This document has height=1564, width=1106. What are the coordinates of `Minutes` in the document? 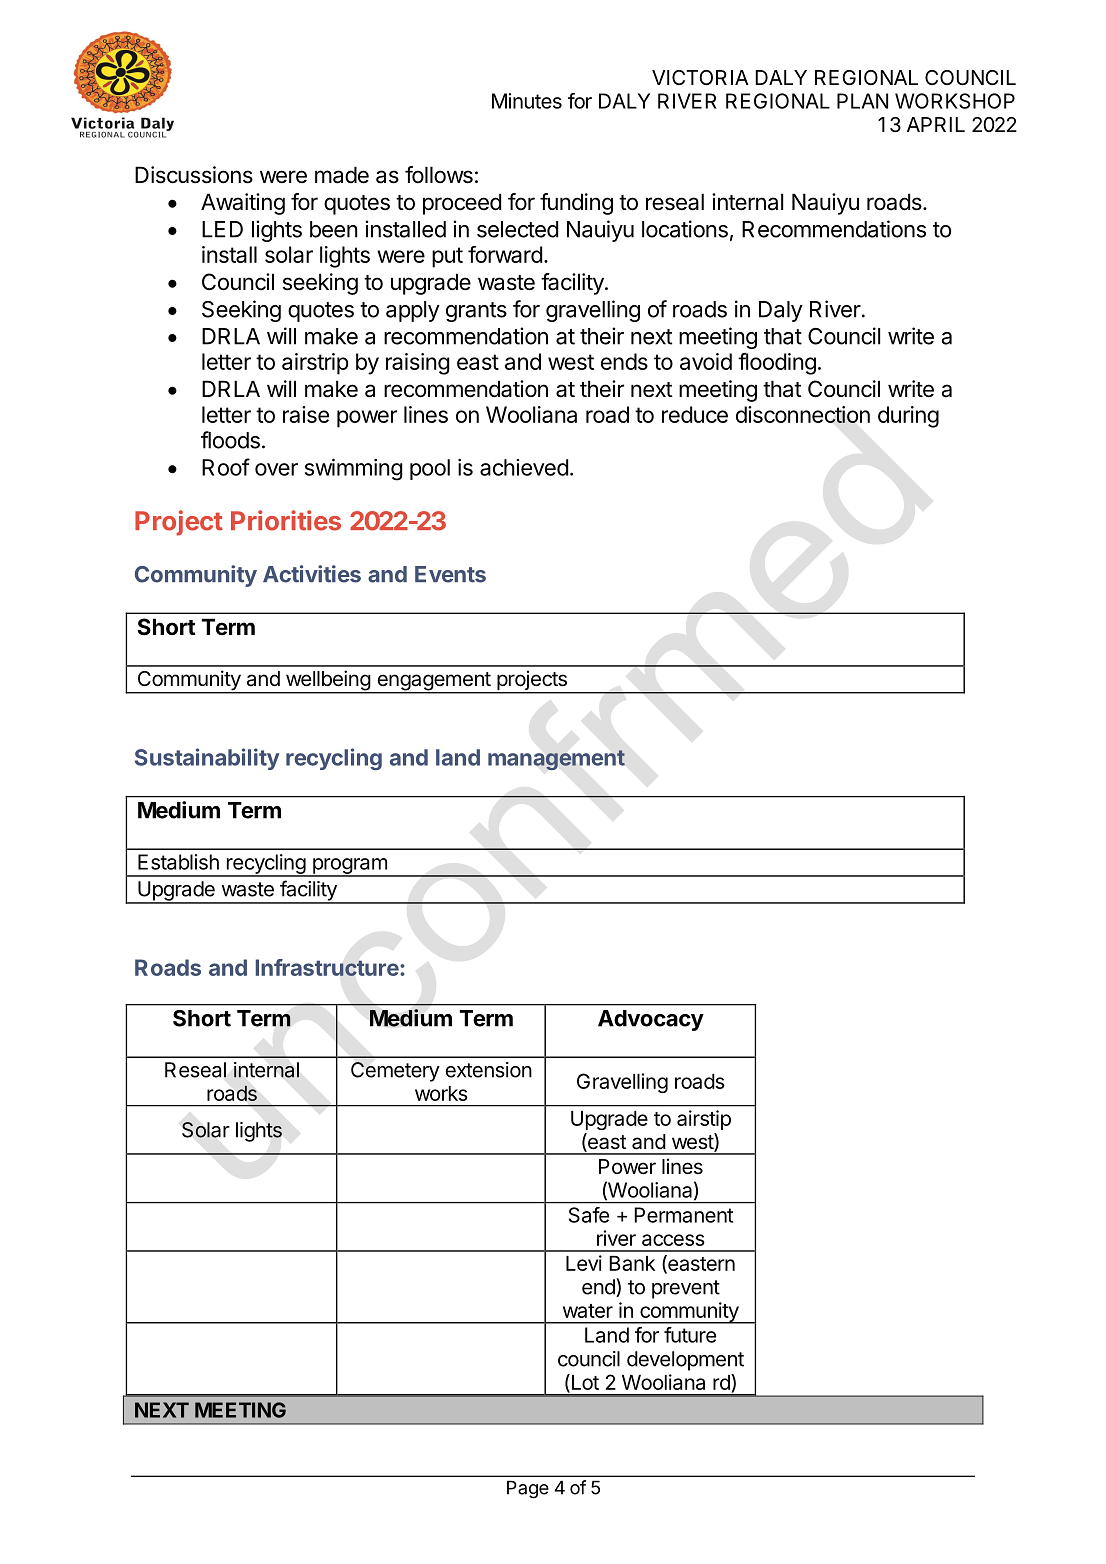 It's located at (527, 101).
